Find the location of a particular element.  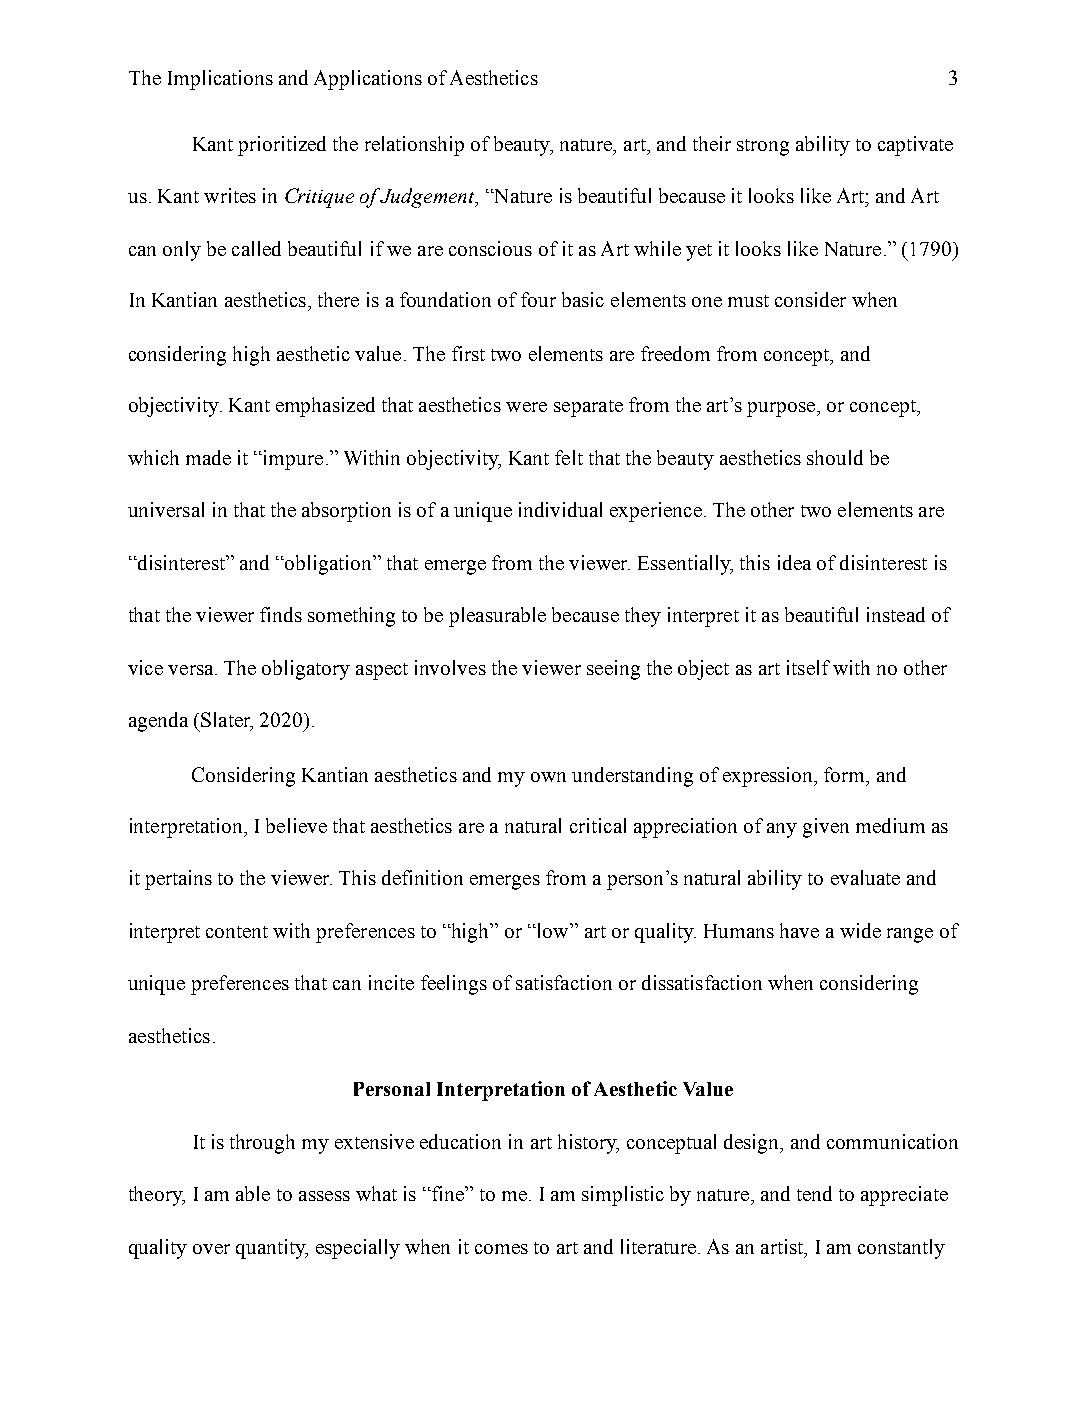

critical is located at coordinates (598, 825).
